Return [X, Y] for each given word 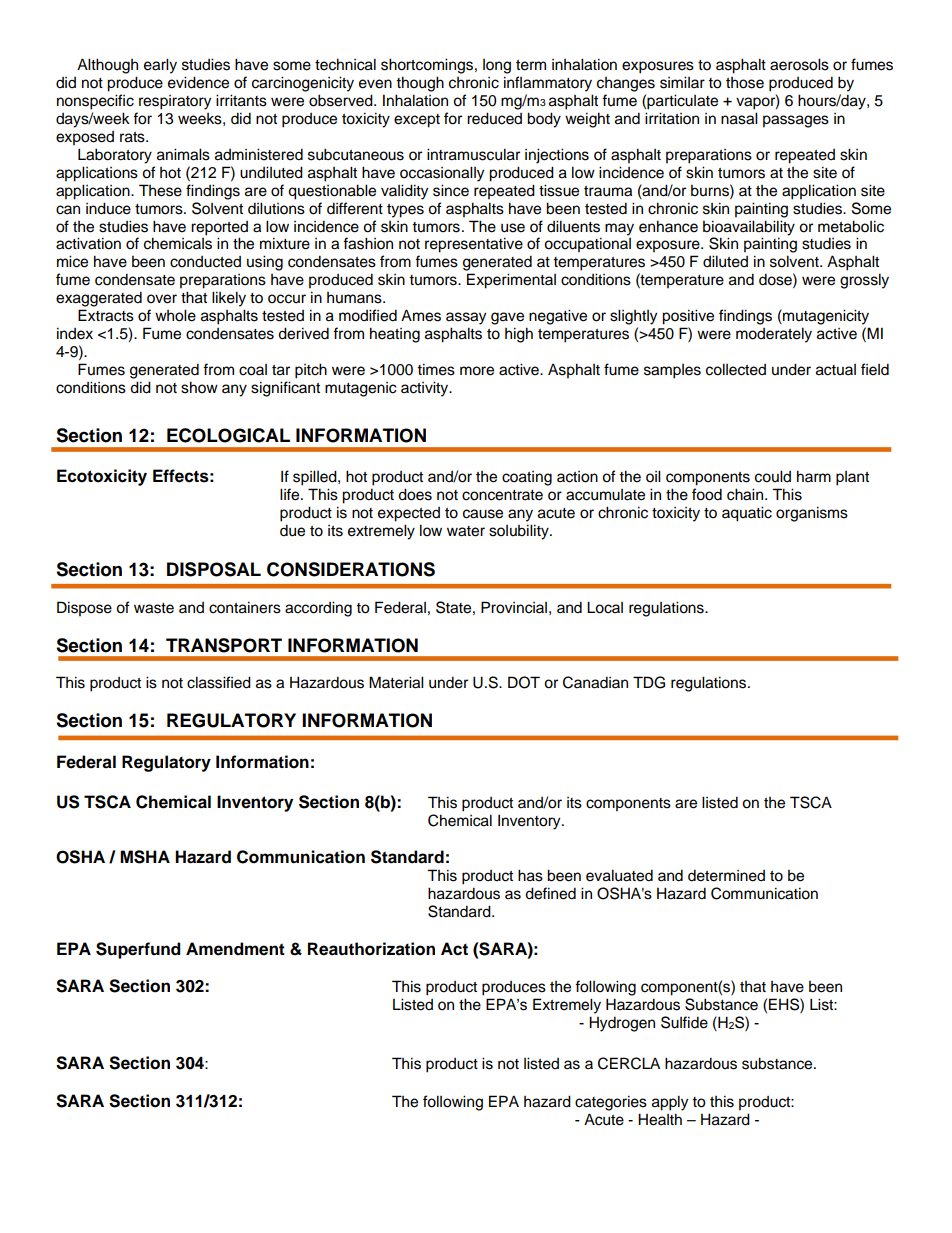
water [466, 531]
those [745, 83]
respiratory [175, 102]
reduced [494, 118]
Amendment [235, 949]
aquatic [747, 514]
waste [154, 608]
